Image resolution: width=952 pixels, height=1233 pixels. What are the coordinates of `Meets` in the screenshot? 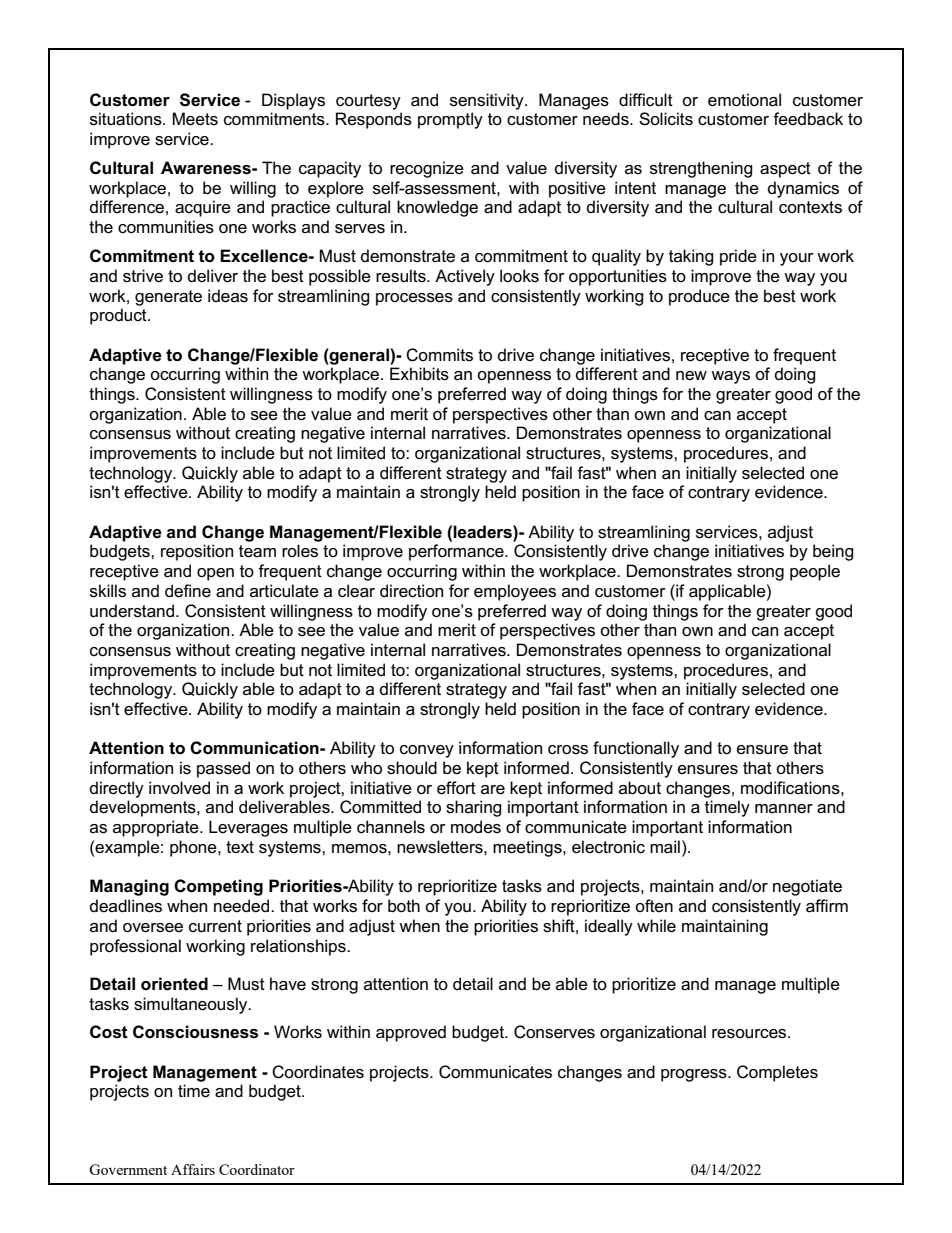 It's located at (195, 119).
